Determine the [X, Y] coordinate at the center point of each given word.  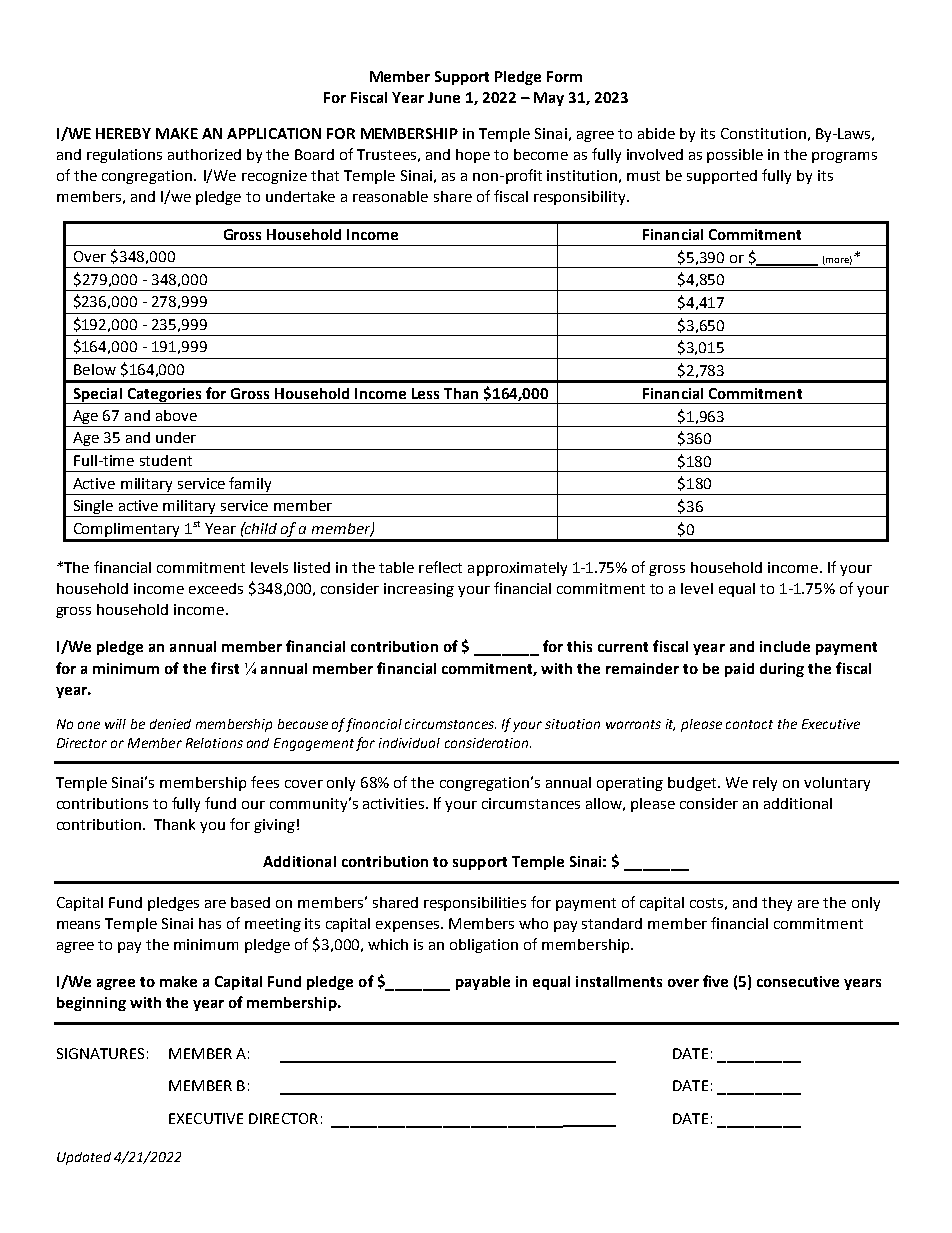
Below [95, 369]
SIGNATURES [100, 1053]
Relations [214, 743]
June [444, 97]
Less [425, 393]
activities [393, 803]
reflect [440, 567]
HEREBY [123, 133]
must [643, 176]
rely [765, 784]
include [785, 646]
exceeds [216, 588]
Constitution [763, 133]
